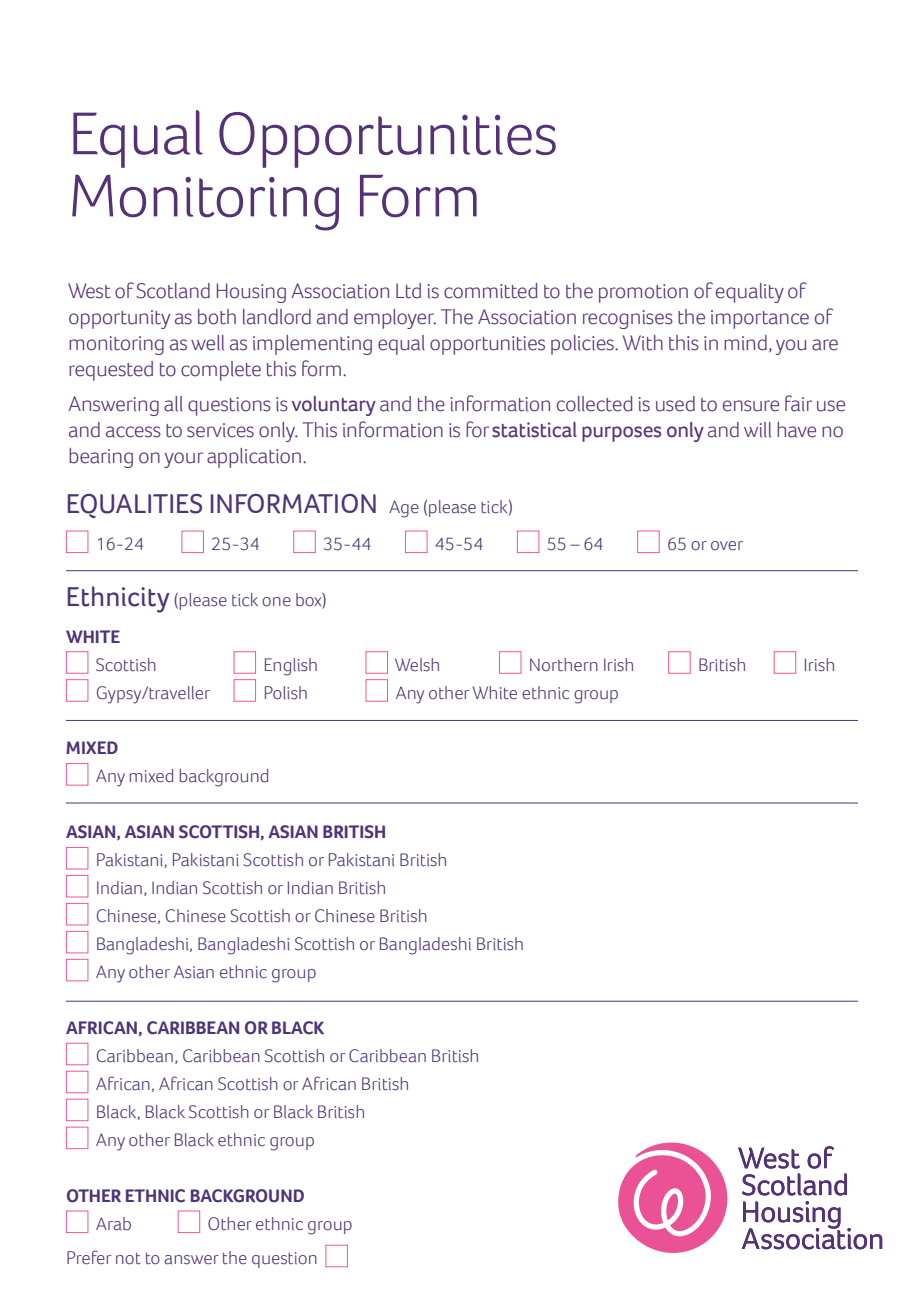 The height and width of the screenshot is (1308, 924). I want to click on committed, so click(490, 291).
